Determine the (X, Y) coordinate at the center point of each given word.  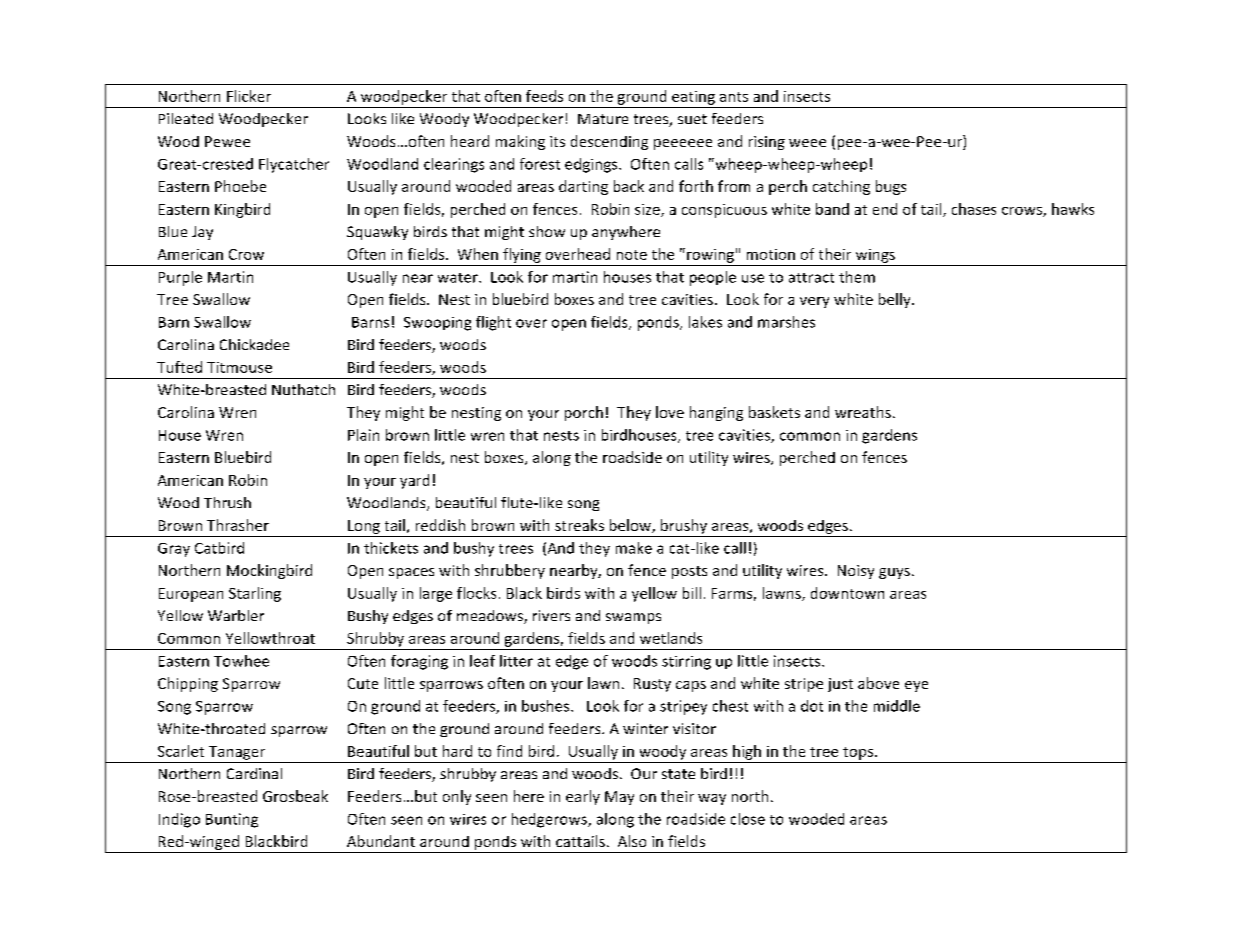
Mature (603, 119)
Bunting (232, 820)
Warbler (236, 615)
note (632, 255)
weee (807, 143)
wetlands (671, 638)
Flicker (249, 96)
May (619, 798)
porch (584, 413)
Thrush (227, 502)
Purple (180, 278)
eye (916, 686)
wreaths (863, 412)
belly (896, 300)
